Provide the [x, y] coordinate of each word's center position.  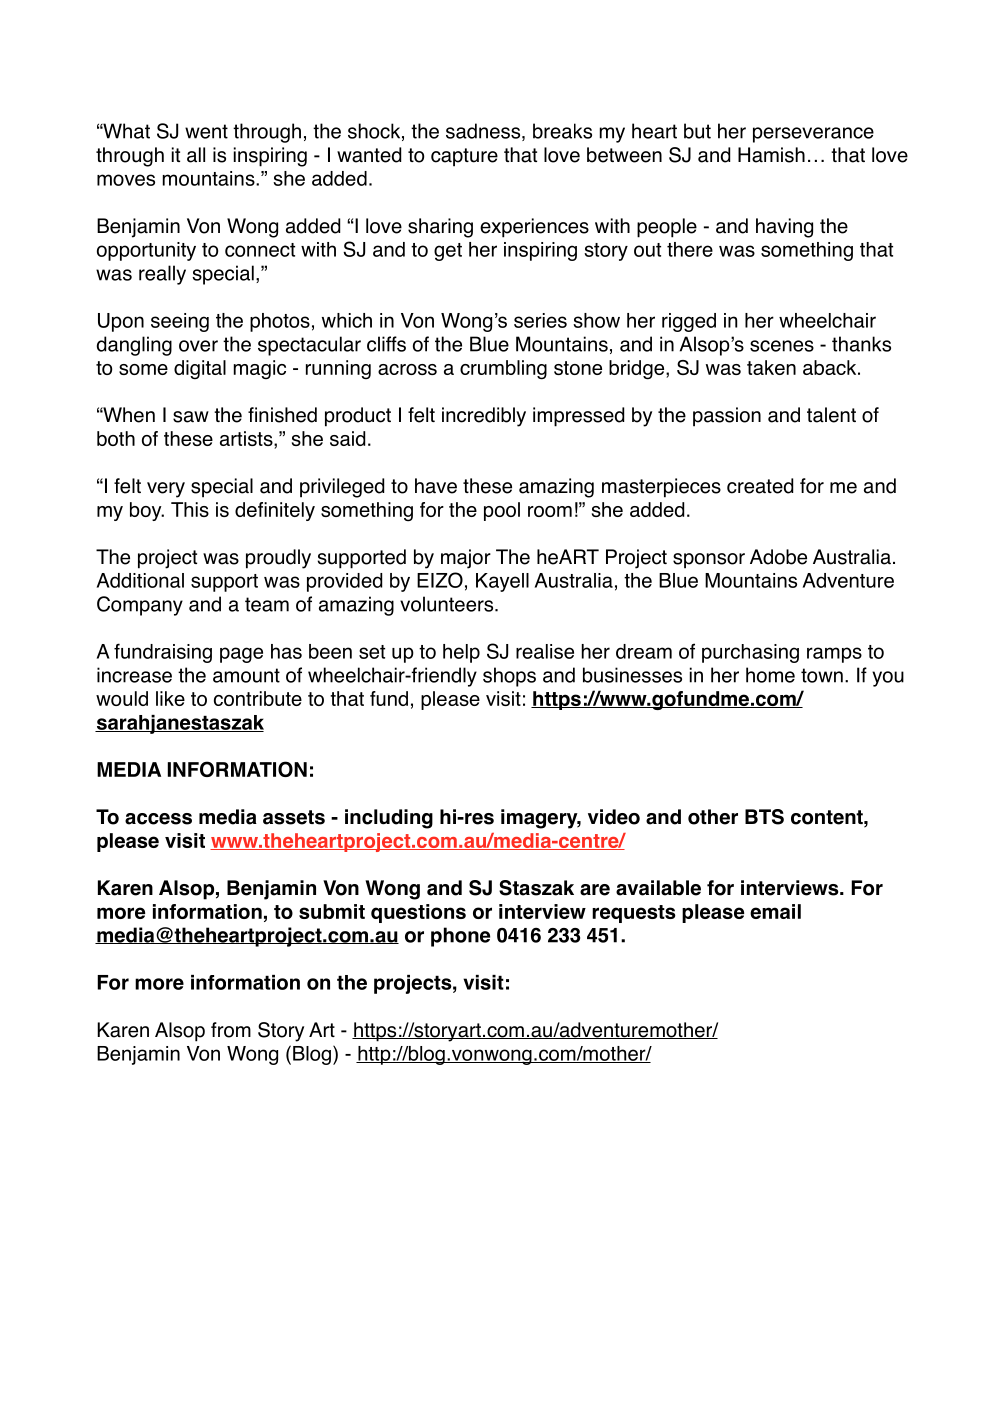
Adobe [778, 557]
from [231, 1030]
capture [464, 157]
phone [460, 937]
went [206, 131]
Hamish [771, 155]
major [466, 559]
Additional [140, 580]
